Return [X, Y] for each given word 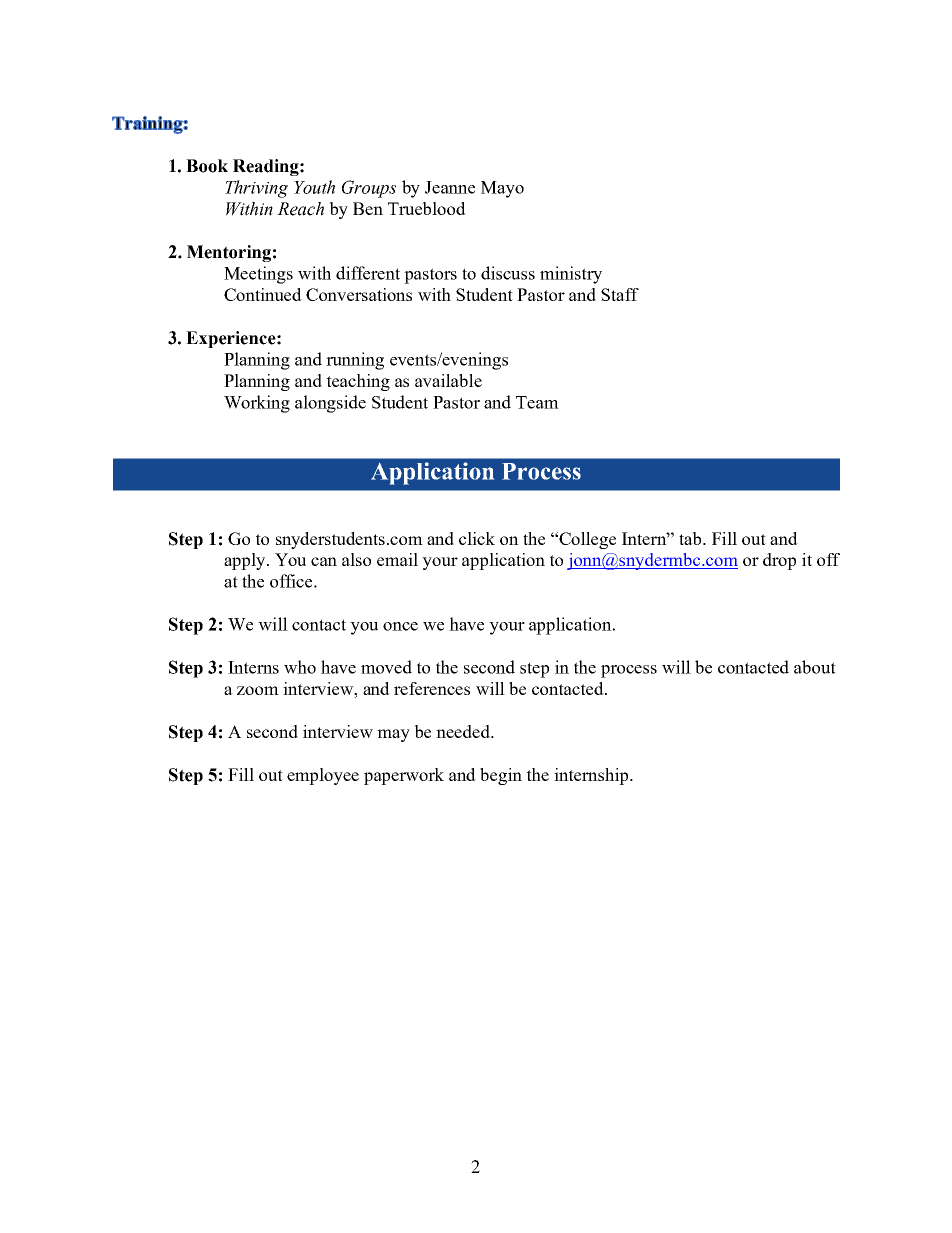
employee [323, 776]
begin [501, 776]
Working [257, 404]
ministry [571, 275]
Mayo [502, 189]
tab [691, 538]
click [477, 538]
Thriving [256, 189]
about [815, 667]
